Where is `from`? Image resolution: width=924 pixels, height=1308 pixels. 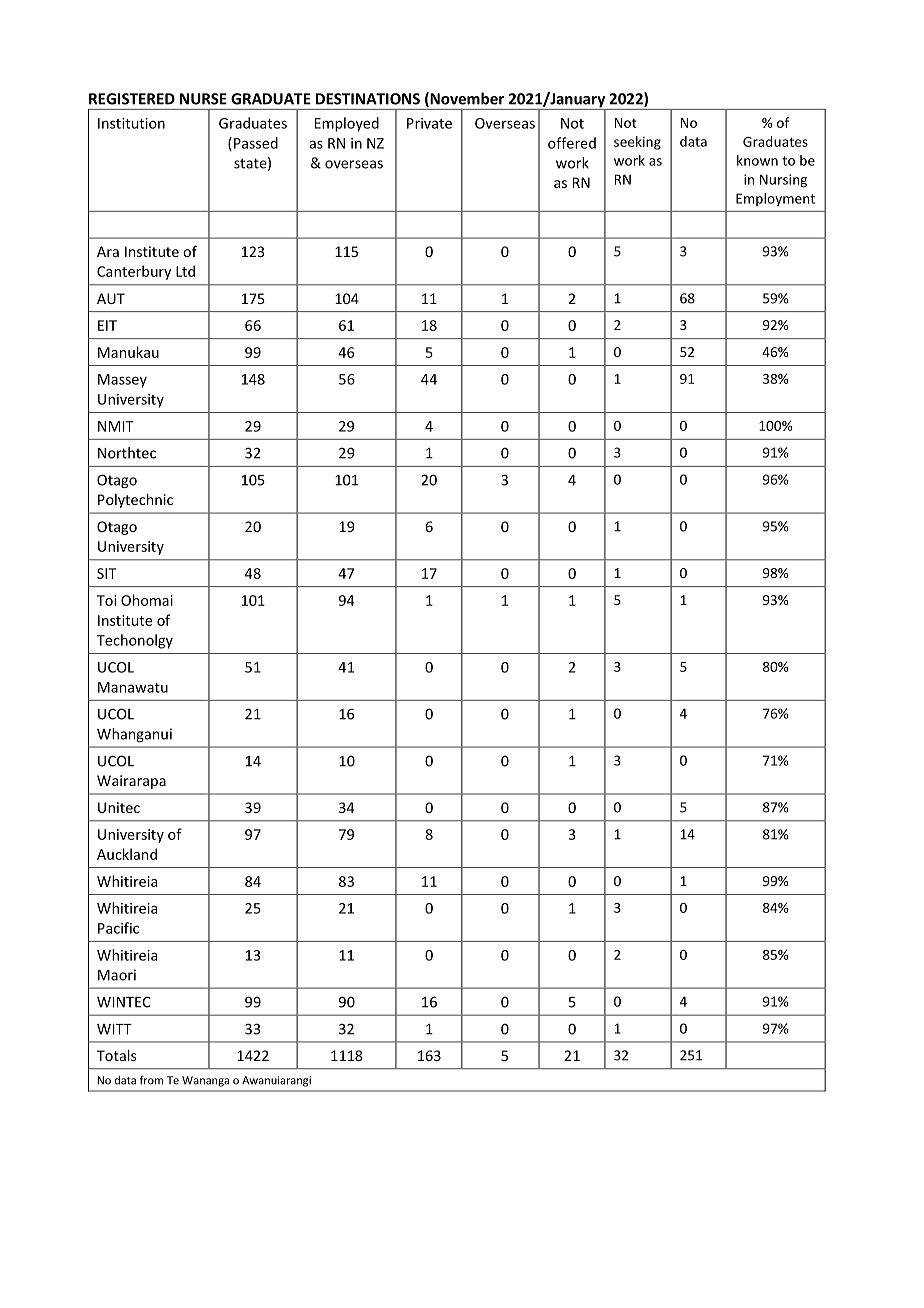
from is located at coordinates (151, 1080).
